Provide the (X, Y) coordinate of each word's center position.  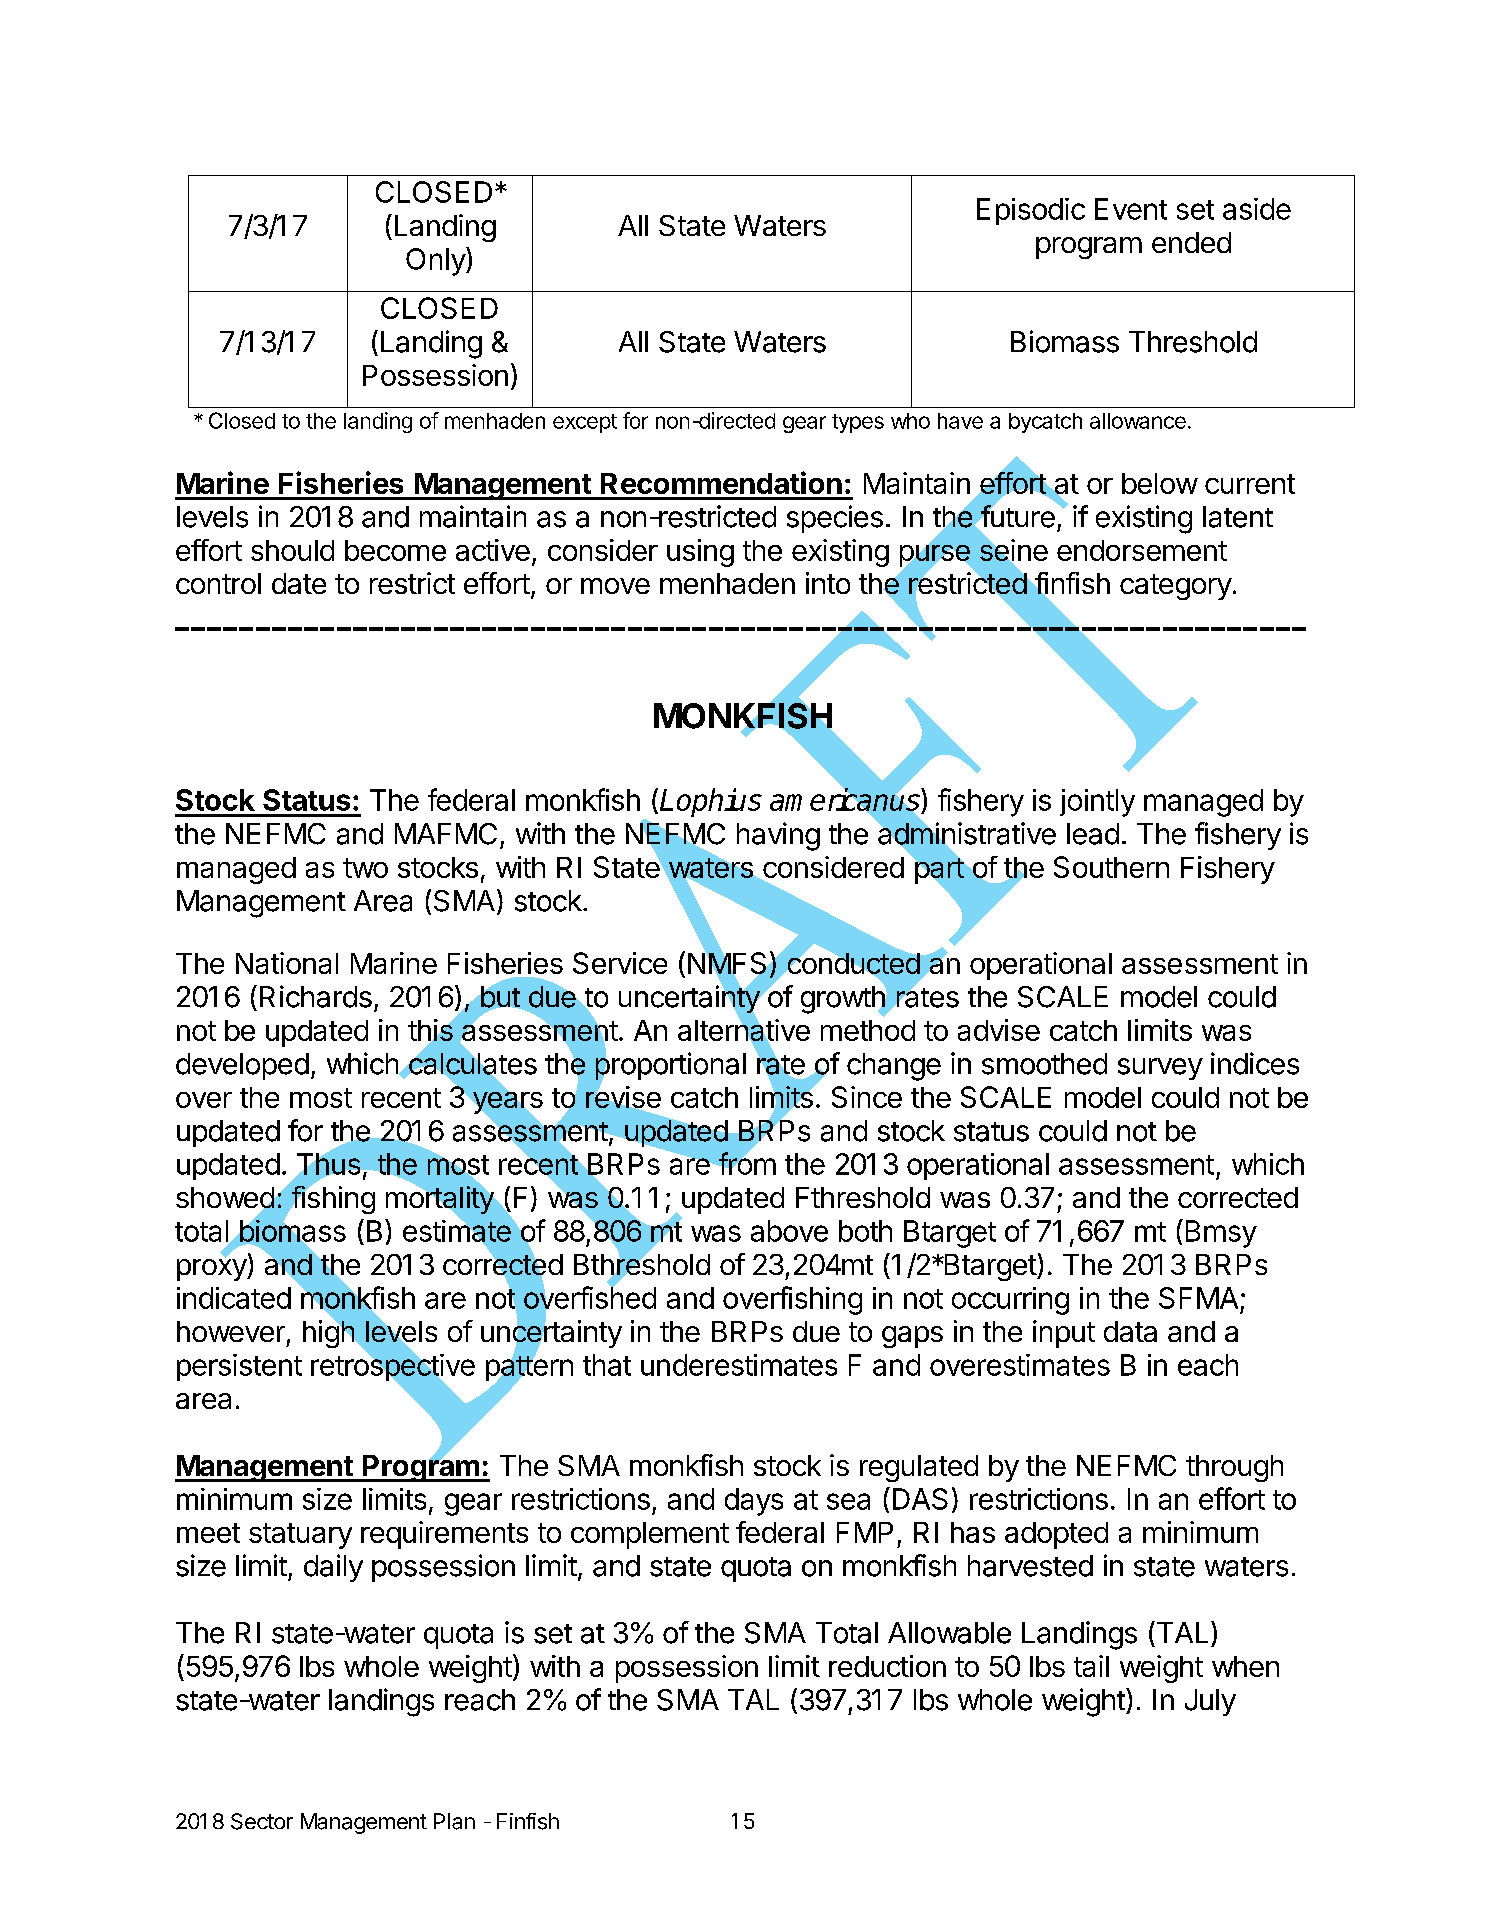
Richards (316, 996)
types (858, 423)
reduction (887, 1666)
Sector (262, 1821)
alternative (744, 1030)
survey (1160, 1069)
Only (436, 261)
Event (1131, 209)
